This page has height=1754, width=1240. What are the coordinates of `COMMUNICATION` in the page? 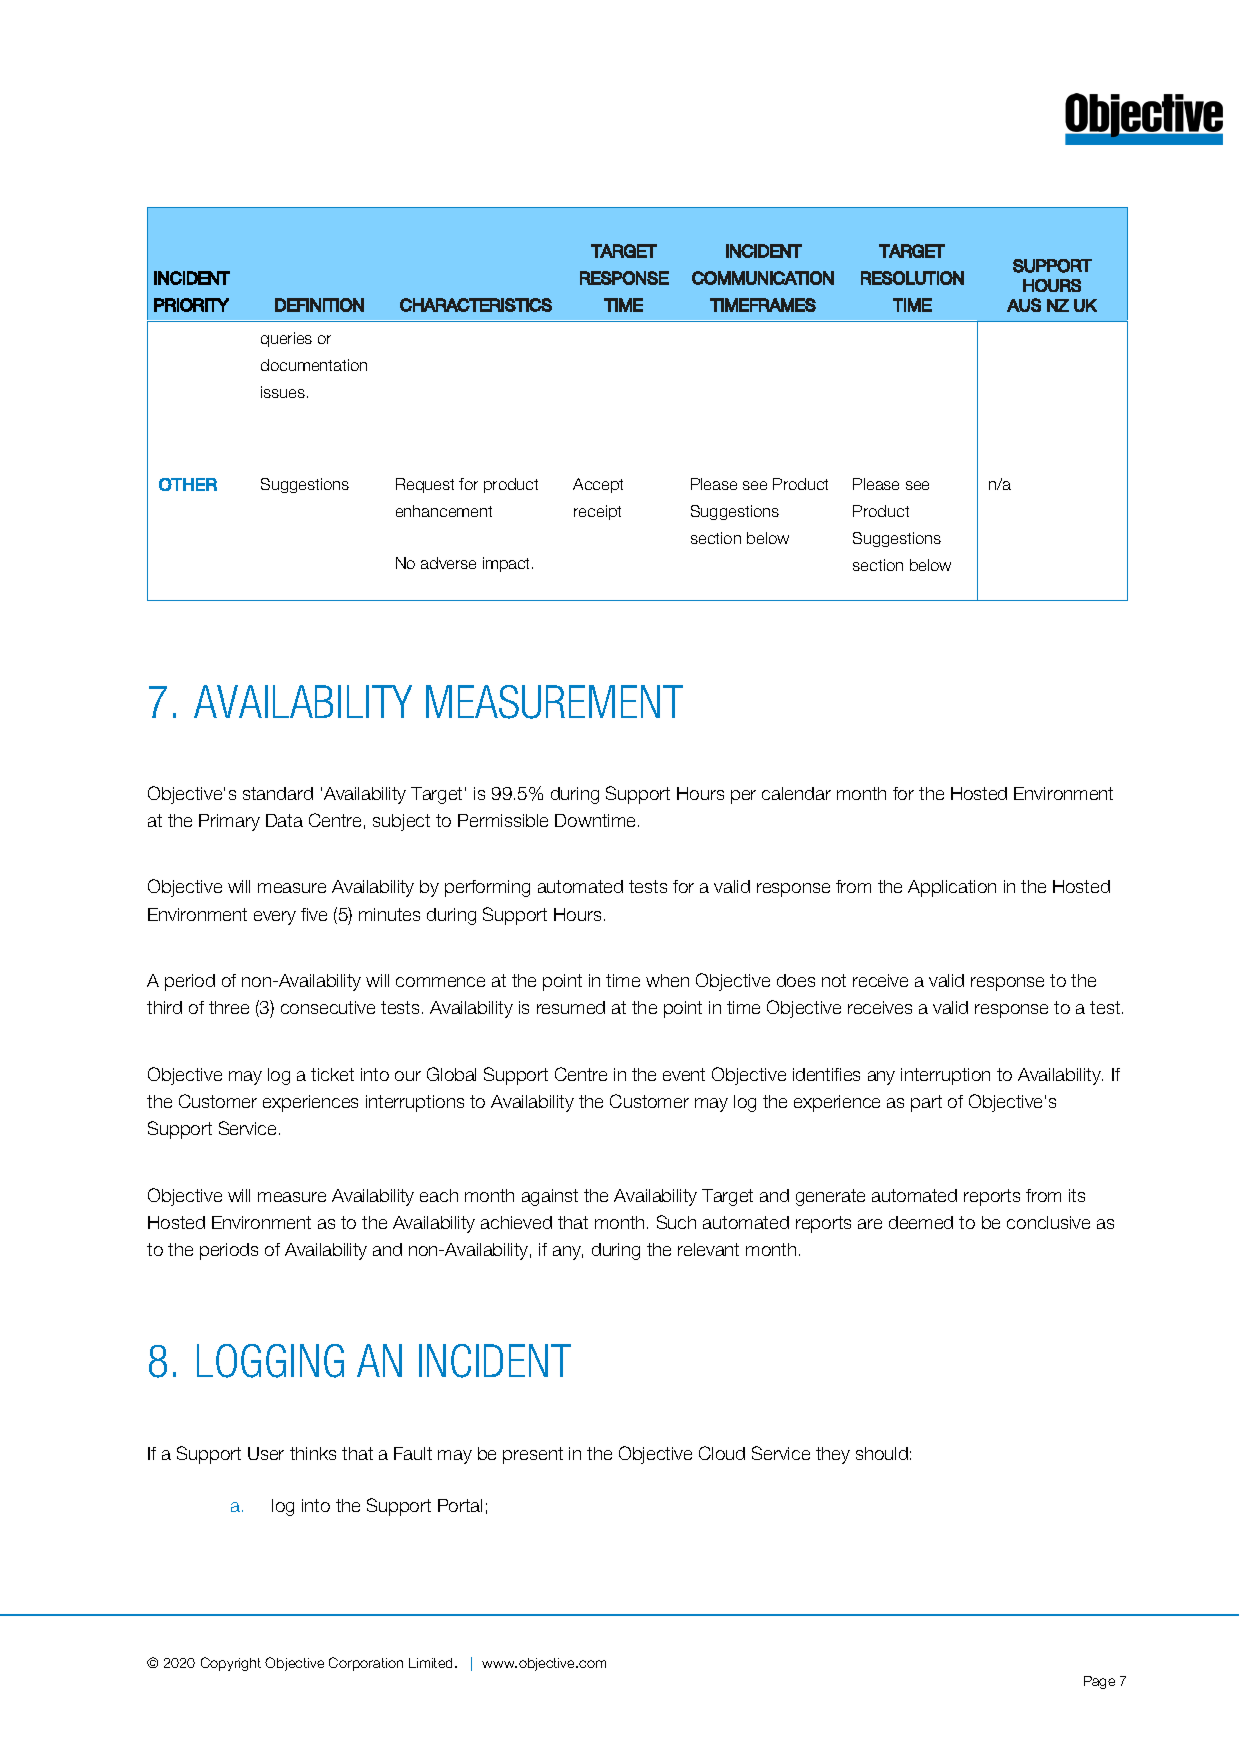 It's located at (763, 278).
